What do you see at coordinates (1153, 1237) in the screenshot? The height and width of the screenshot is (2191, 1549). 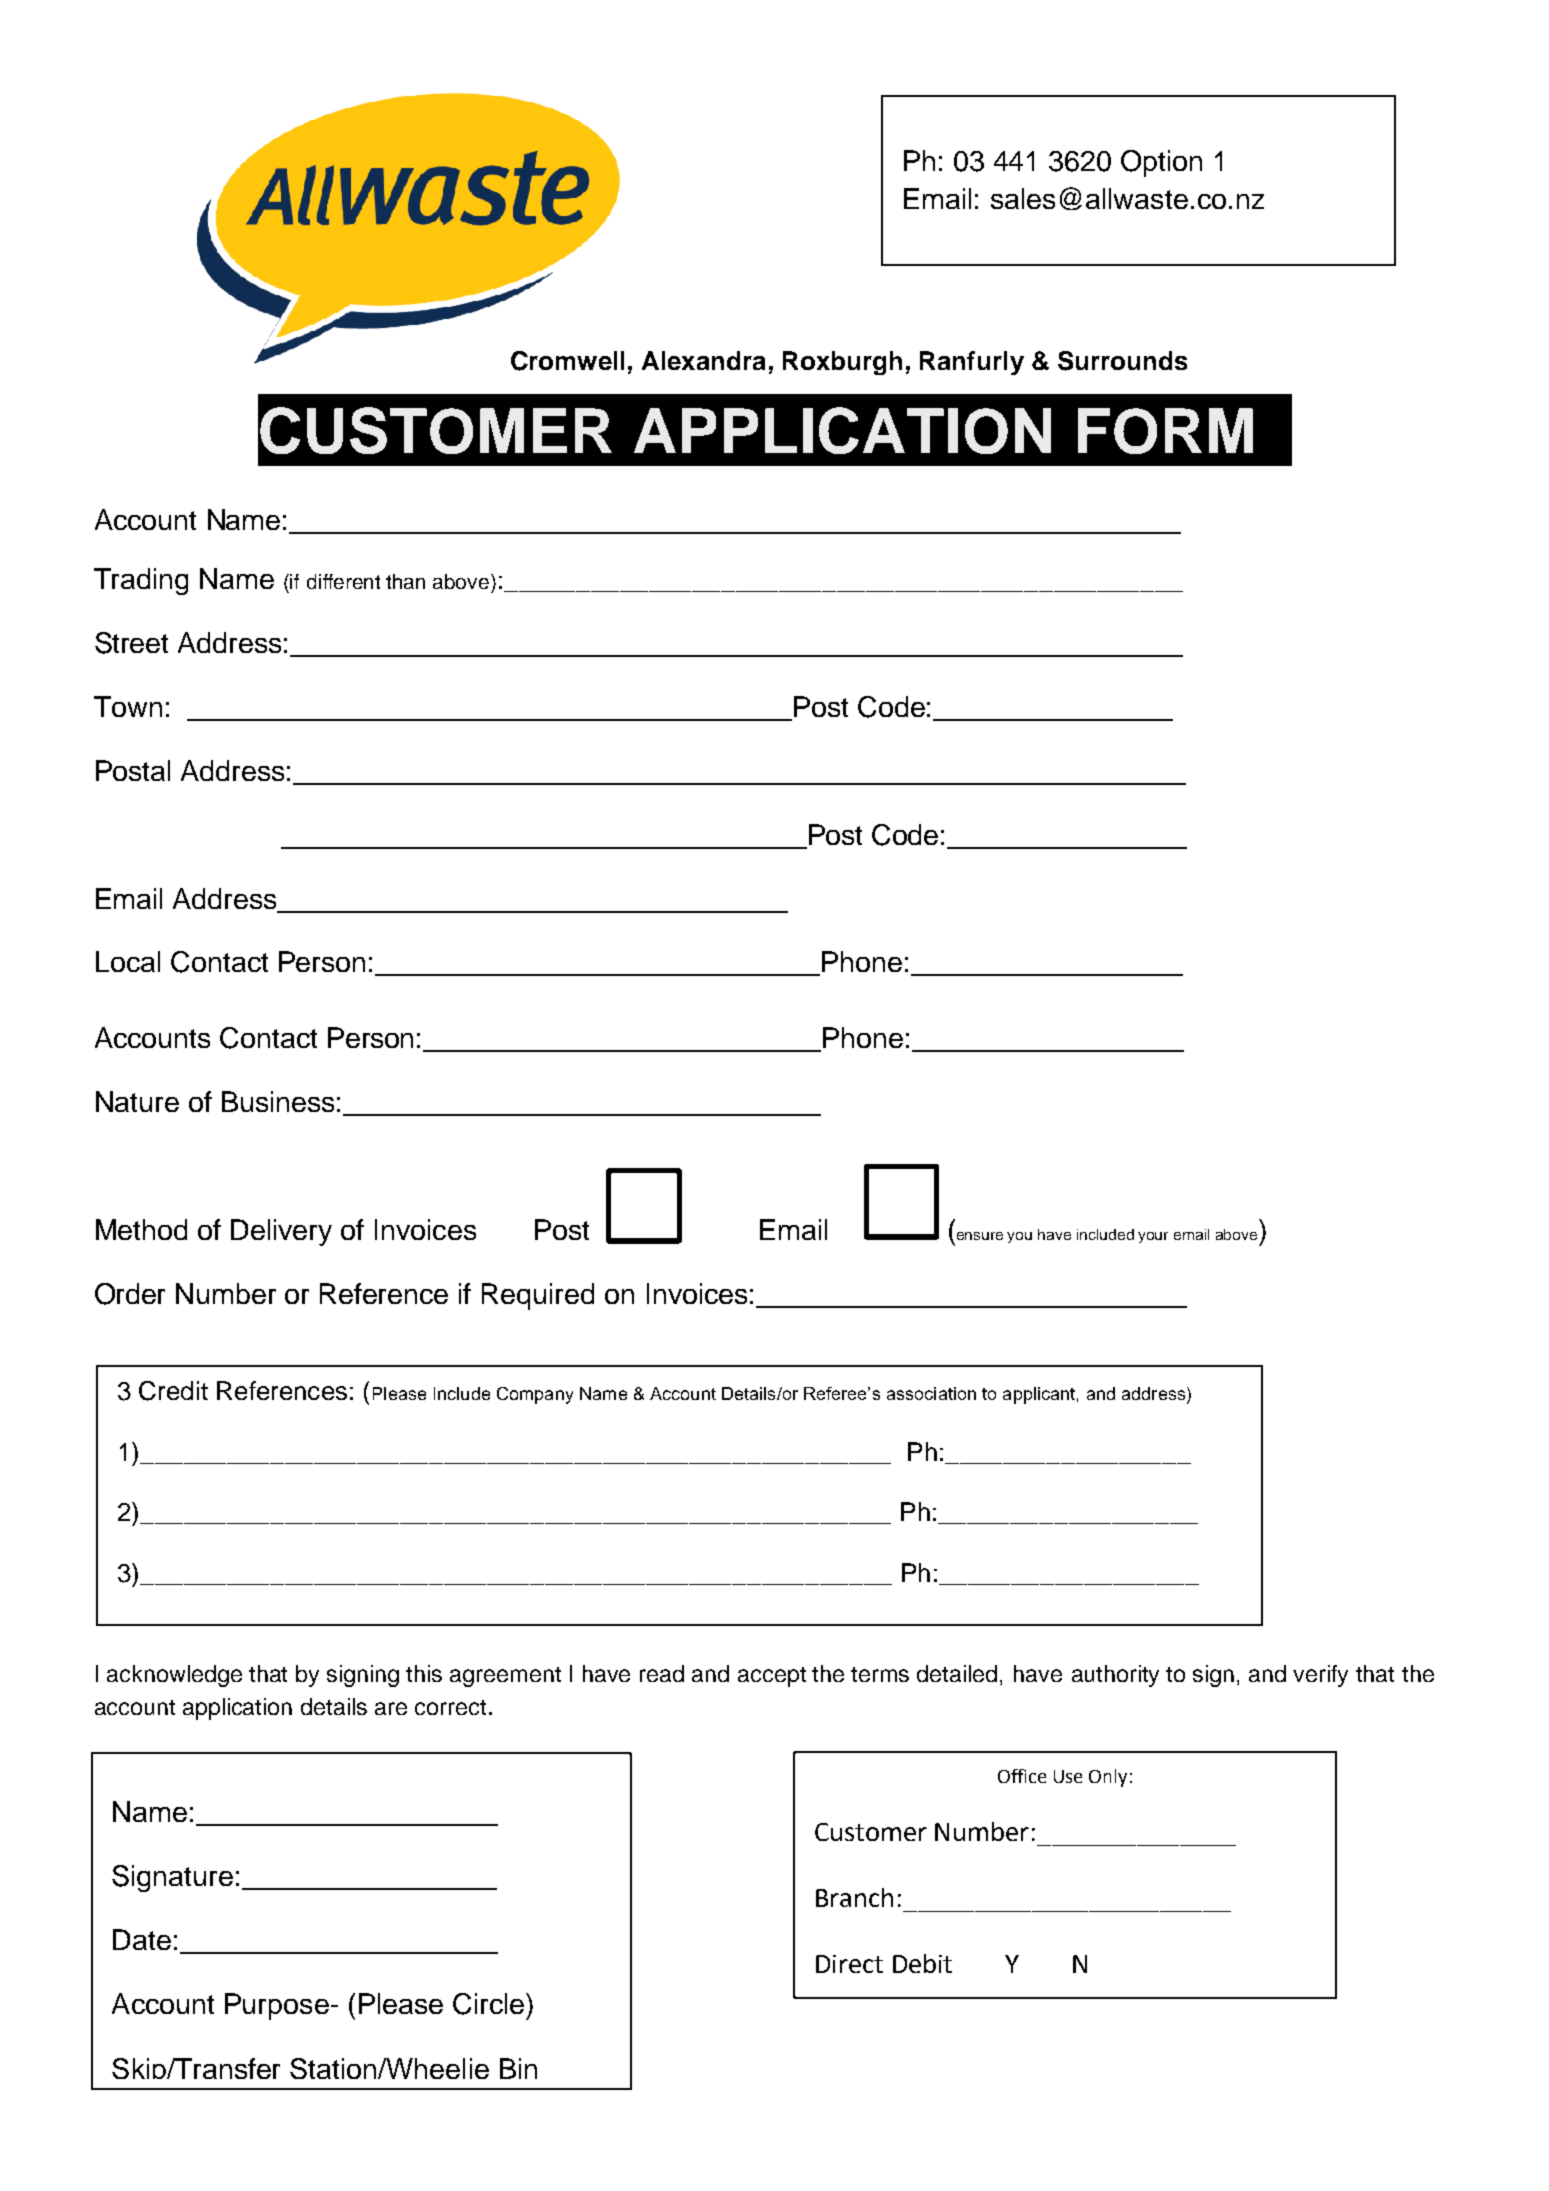 I see `your` at bounding box center [1153, 1237].
